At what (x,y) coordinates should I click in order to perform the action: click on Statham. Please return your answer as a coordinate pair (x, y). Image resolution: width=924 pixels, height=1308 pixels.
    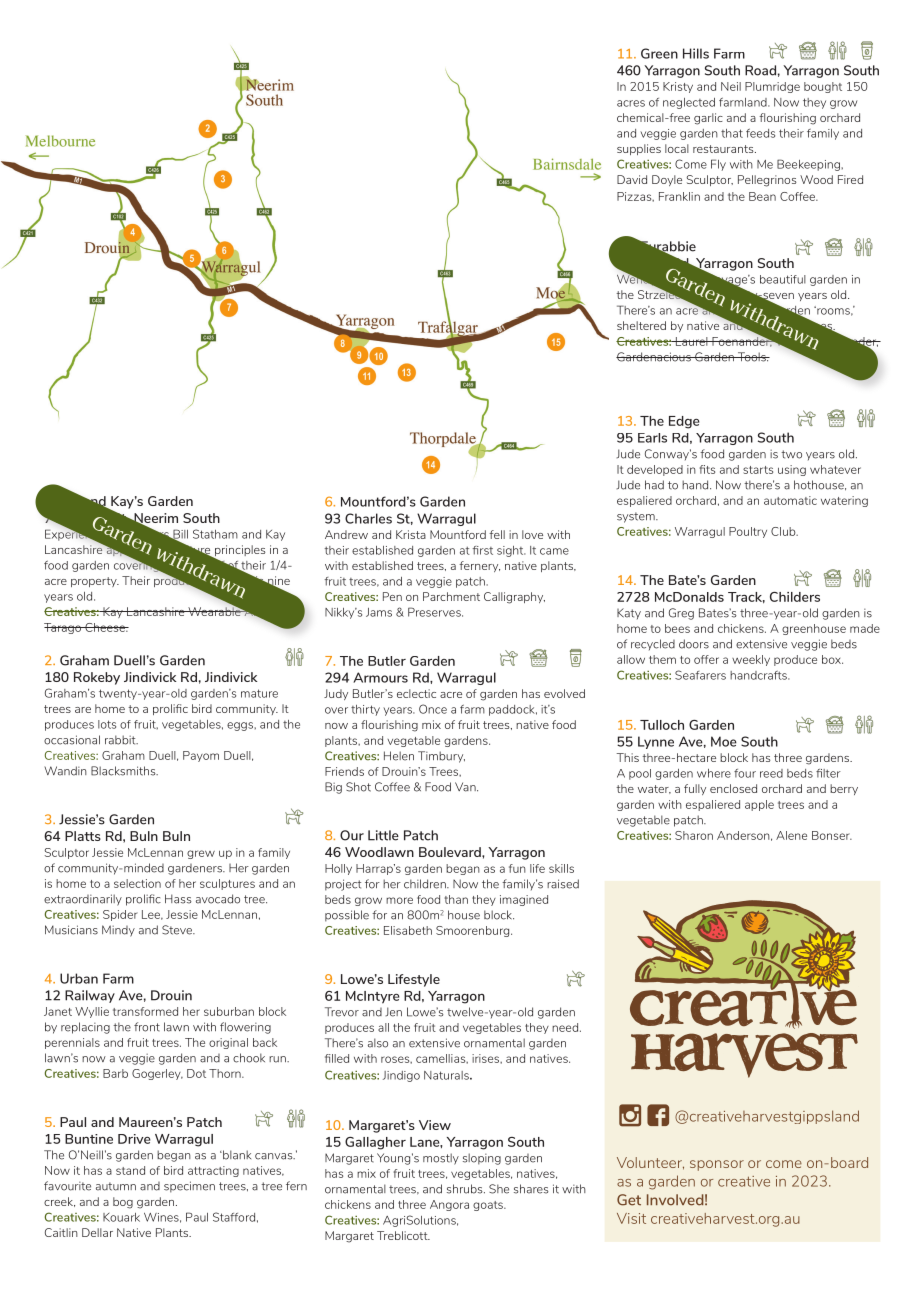
    Looking at the image, I should click on (215, 534).
